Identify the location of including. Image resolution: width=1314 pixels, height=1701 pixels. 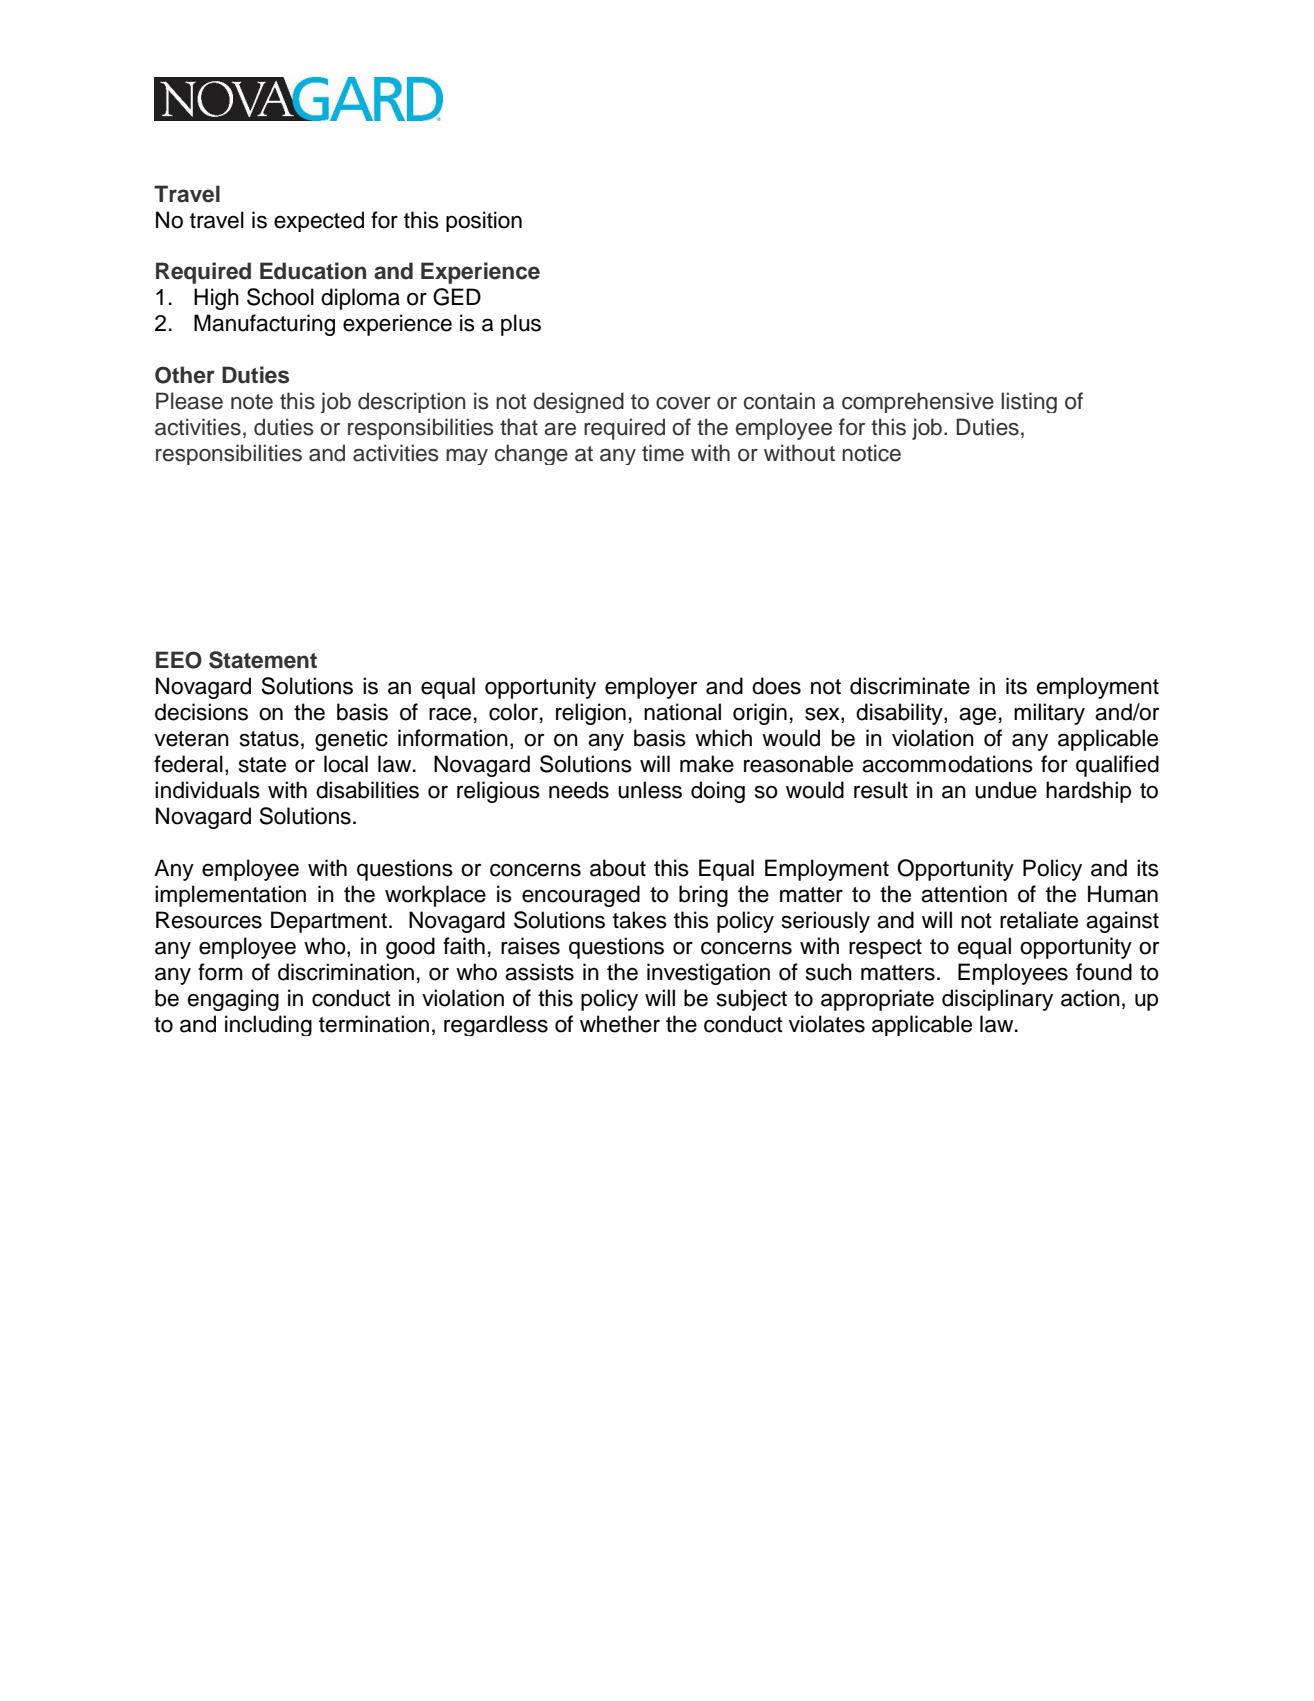
(268, 1025).
